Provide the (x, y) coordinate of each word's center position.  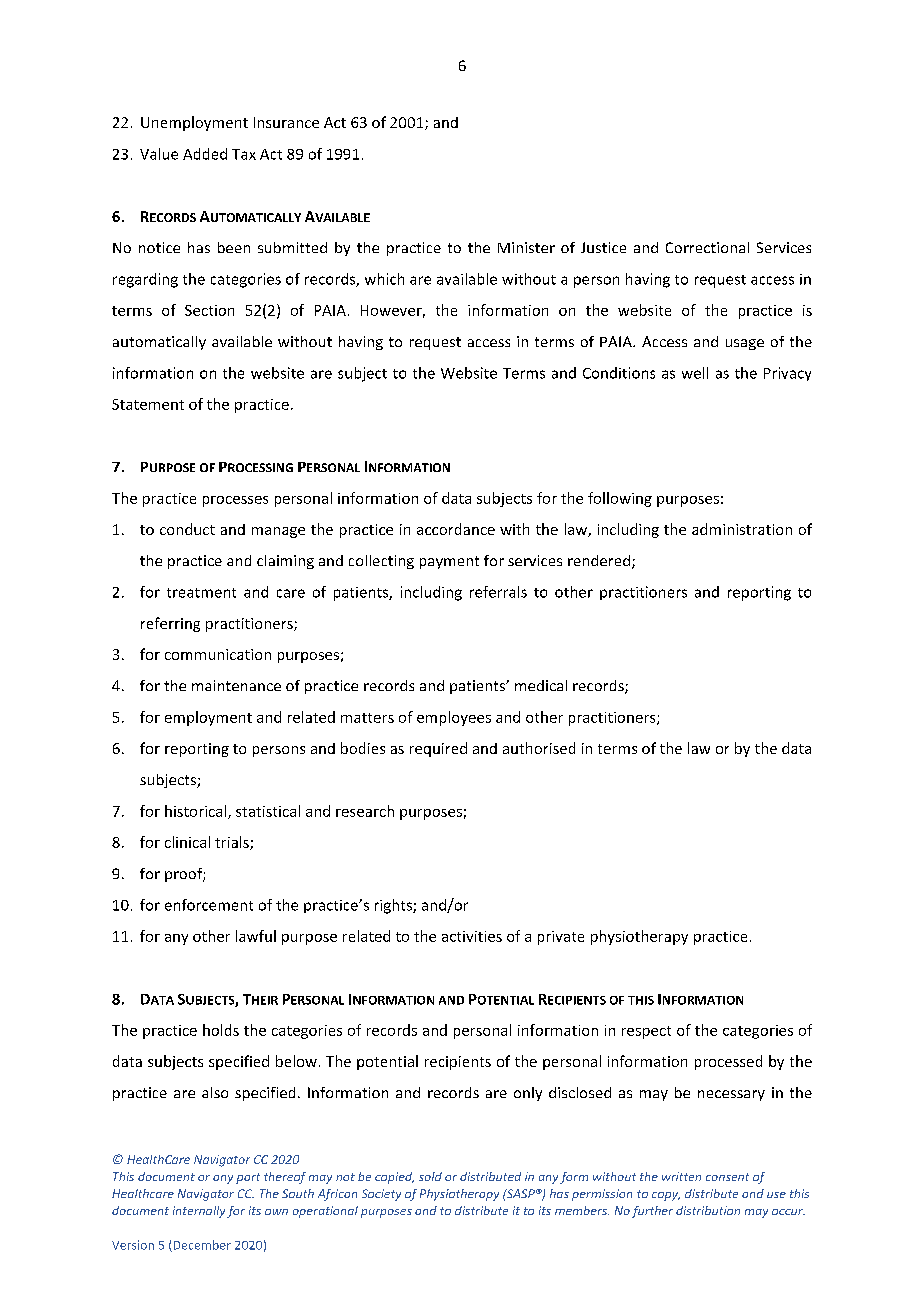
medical (541, 685)
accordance (456, 529)
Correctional (707, 247)
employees (454, 718)
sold (430, 1176)
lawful (256, 936)
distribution (708, 1210)
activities (472, 936)
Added (205, 154)
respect (646, 1032)
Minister (526, 247)
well (695, 373)
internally (199, 1212)
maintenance (236, 685)
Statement (148, 404)
